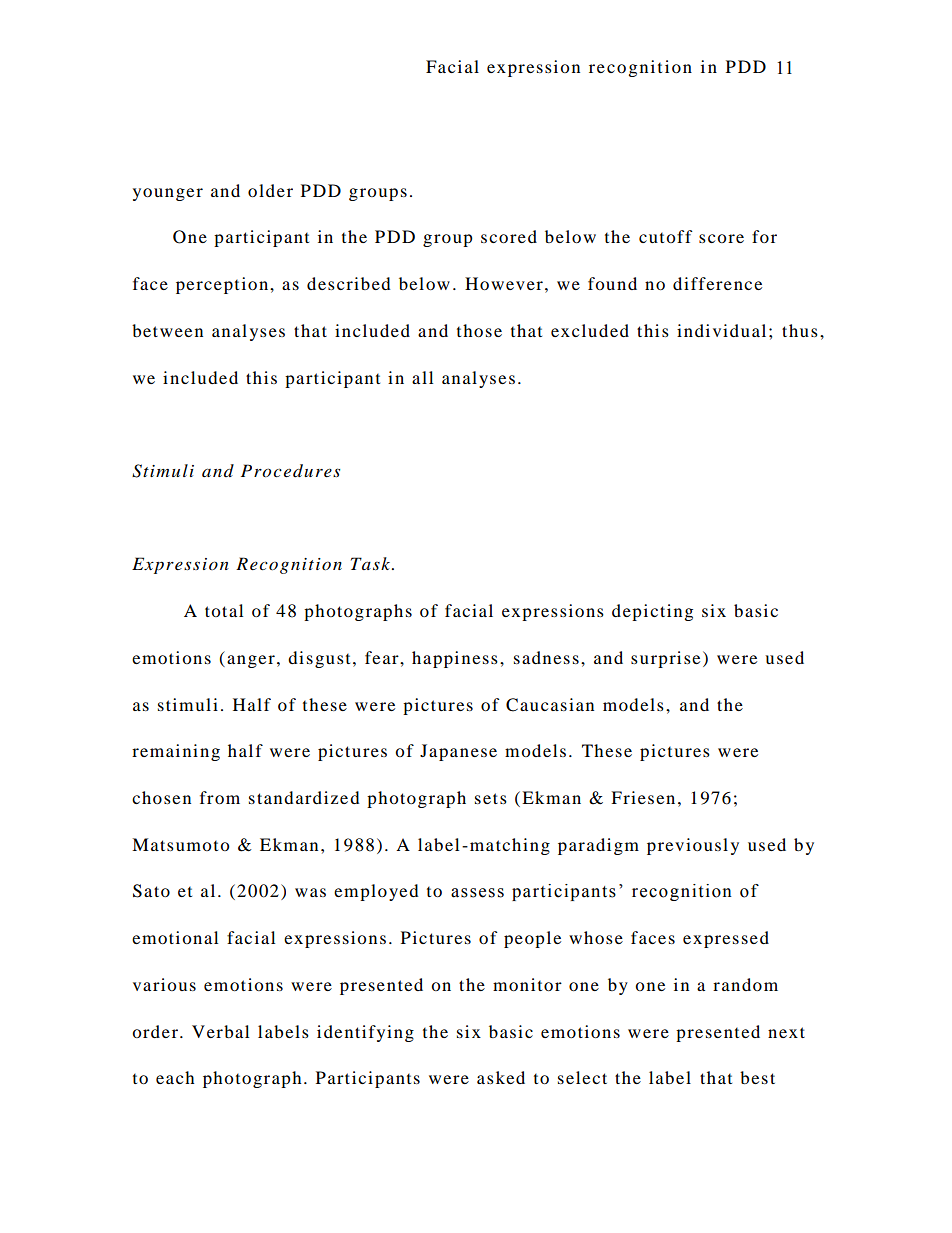  What do you see at coordinates (665, 659) in the document?
I see `surprise` at bounding box center [665, 659].
